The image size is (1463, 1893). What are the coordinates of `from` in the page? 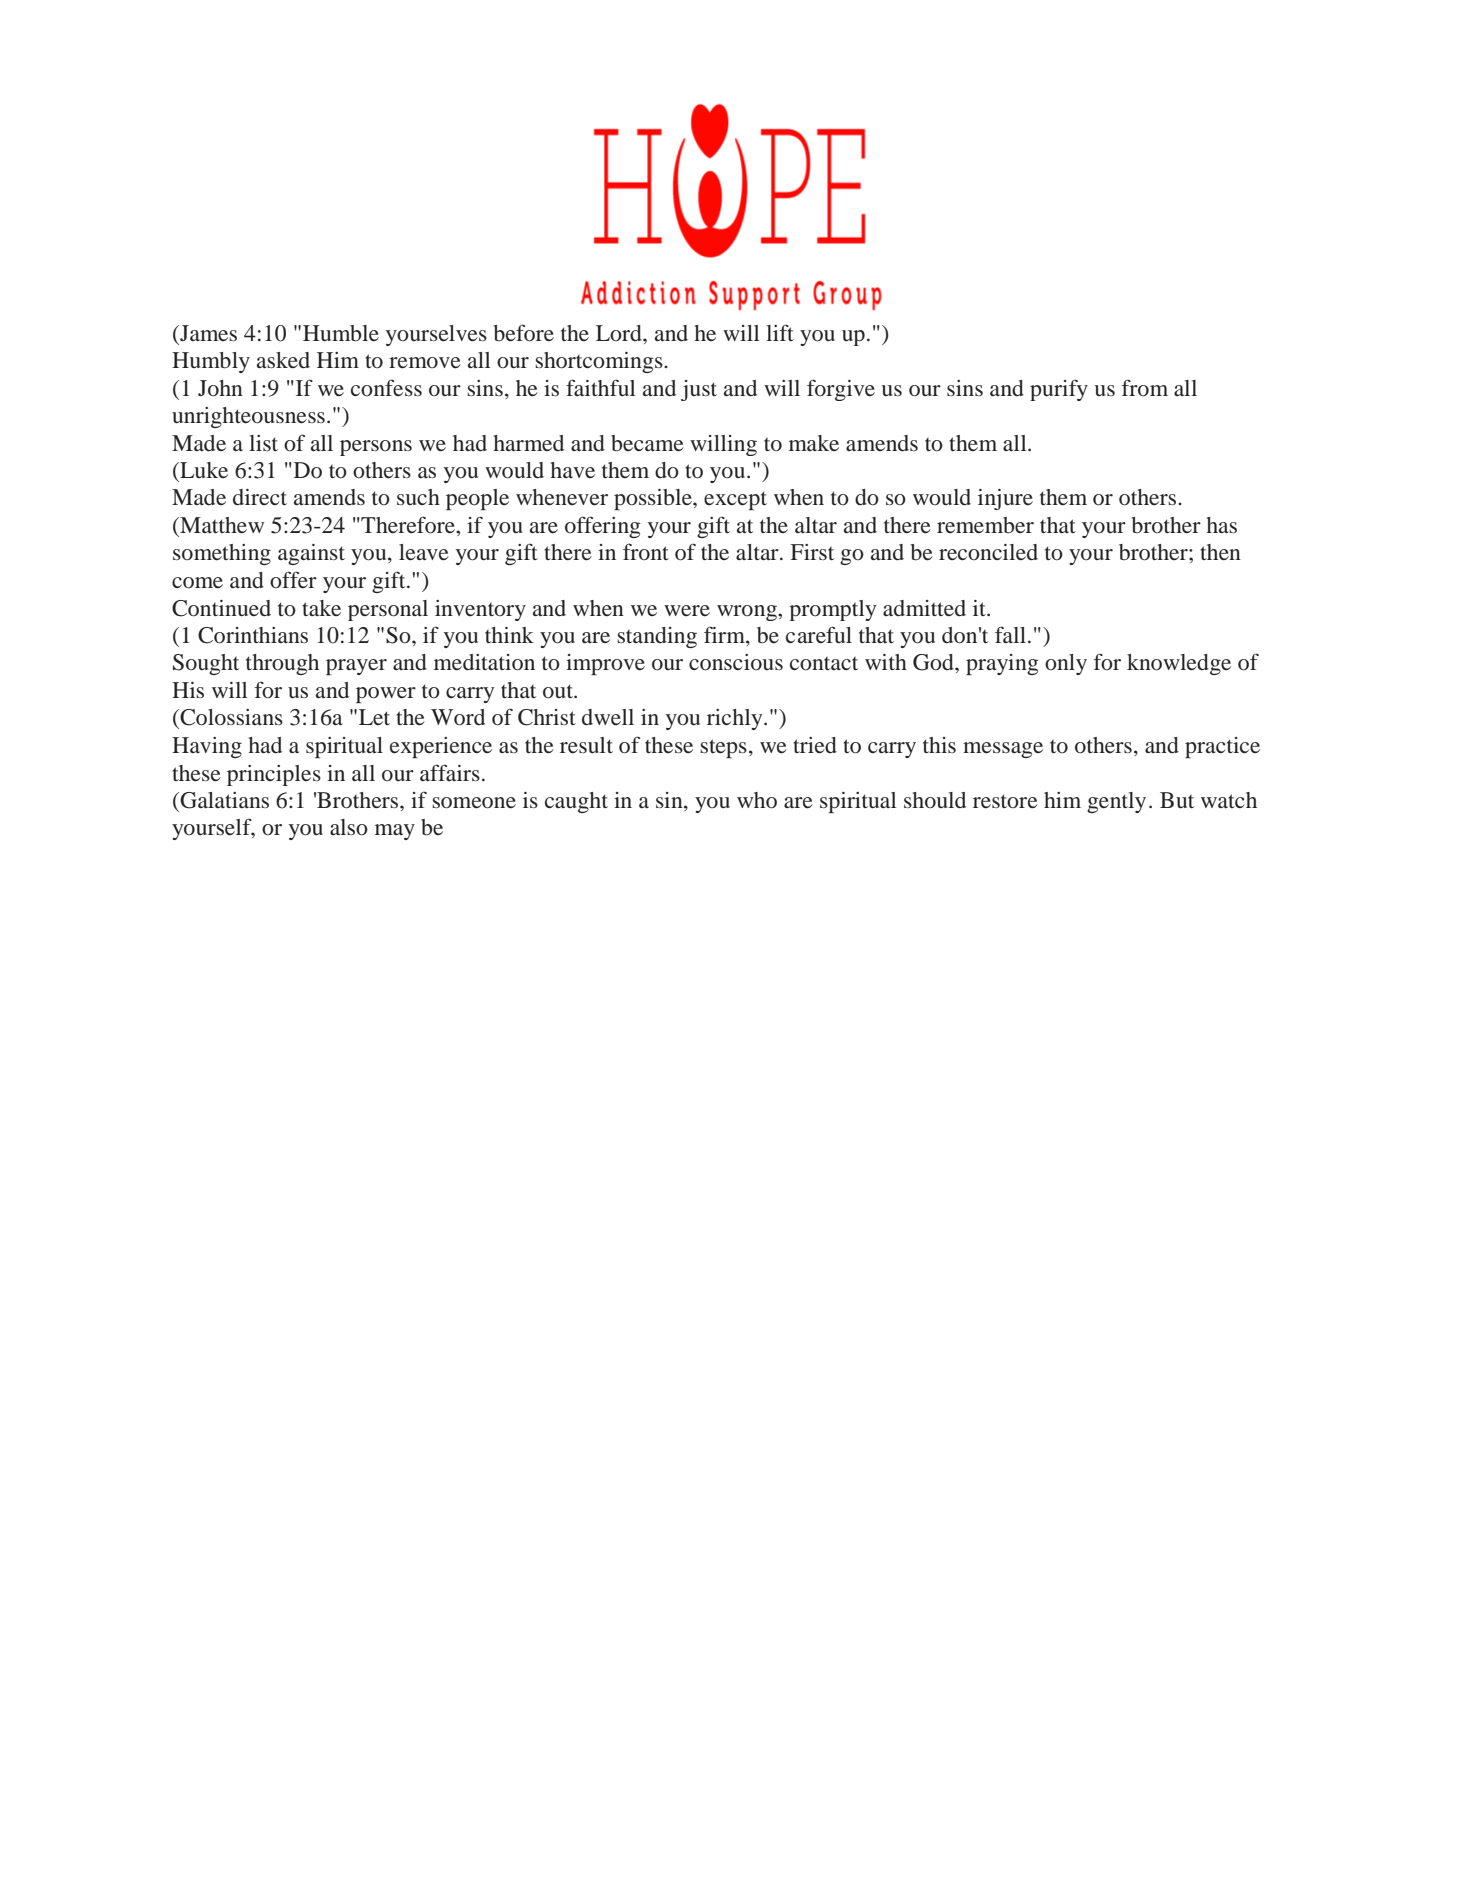 It's located at (1145, 388).
